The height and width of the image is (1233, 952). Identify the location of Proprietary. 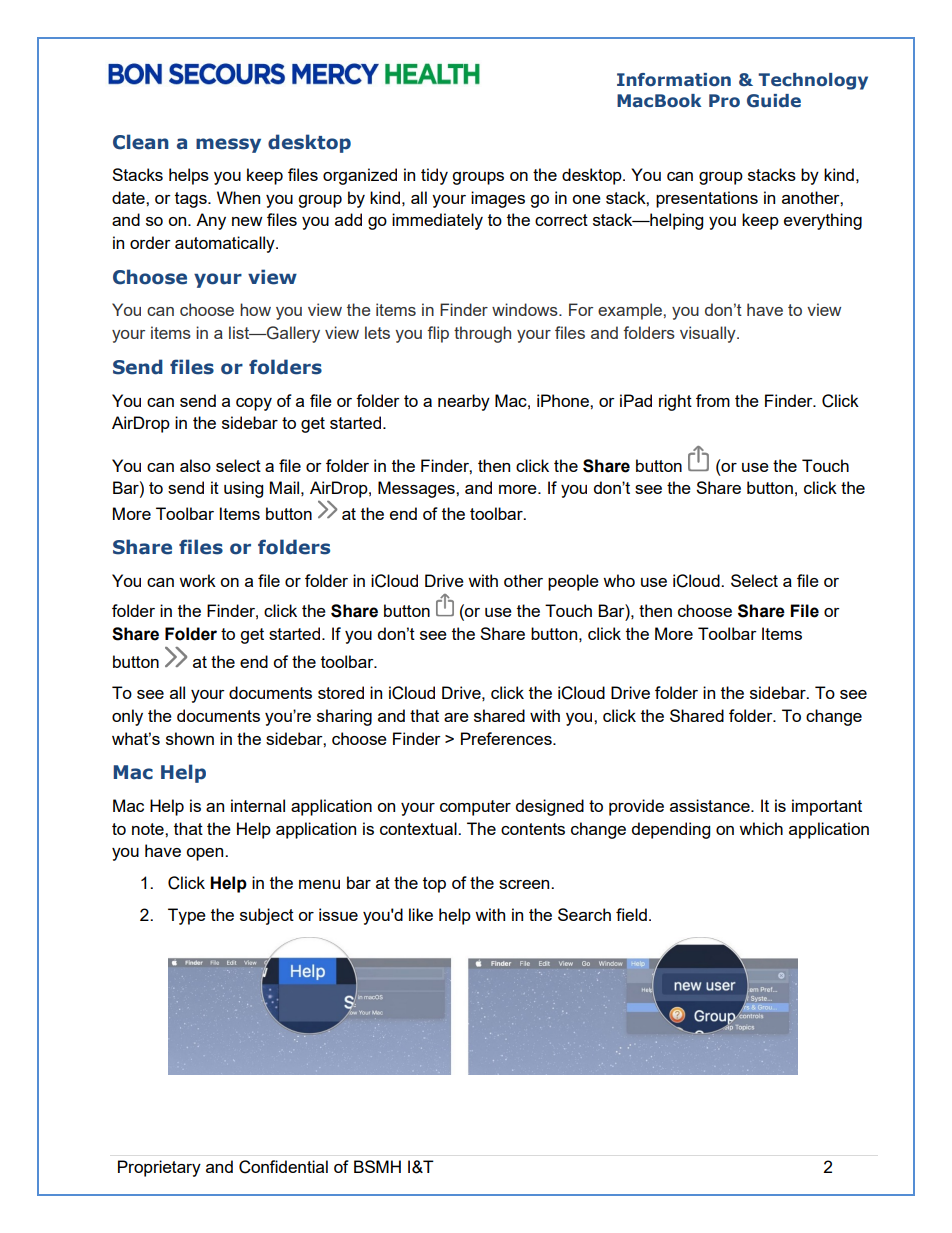
(159, 1168).
